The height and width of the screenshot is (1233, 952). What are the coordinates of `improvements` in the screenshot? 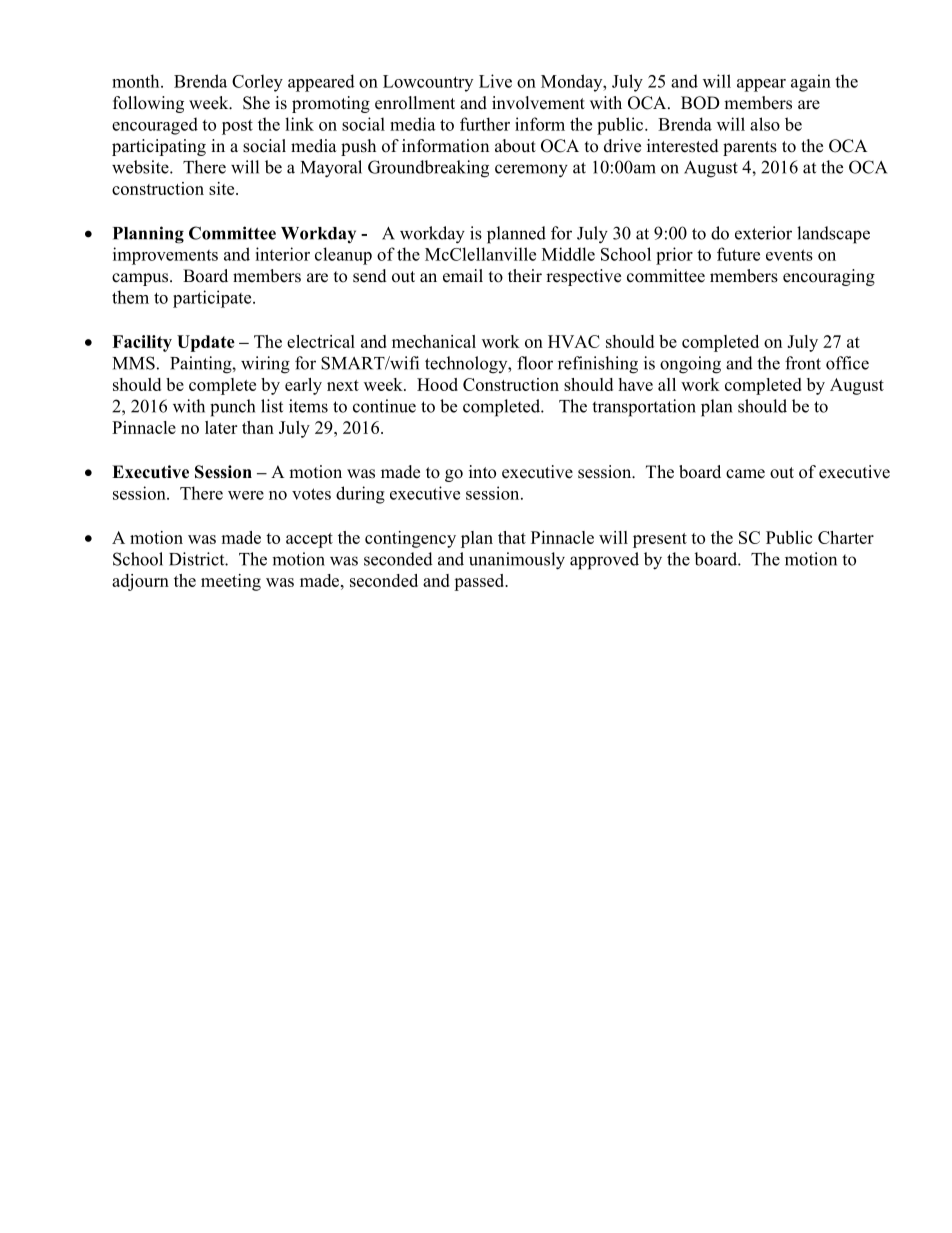 It's located at (165, 256).
